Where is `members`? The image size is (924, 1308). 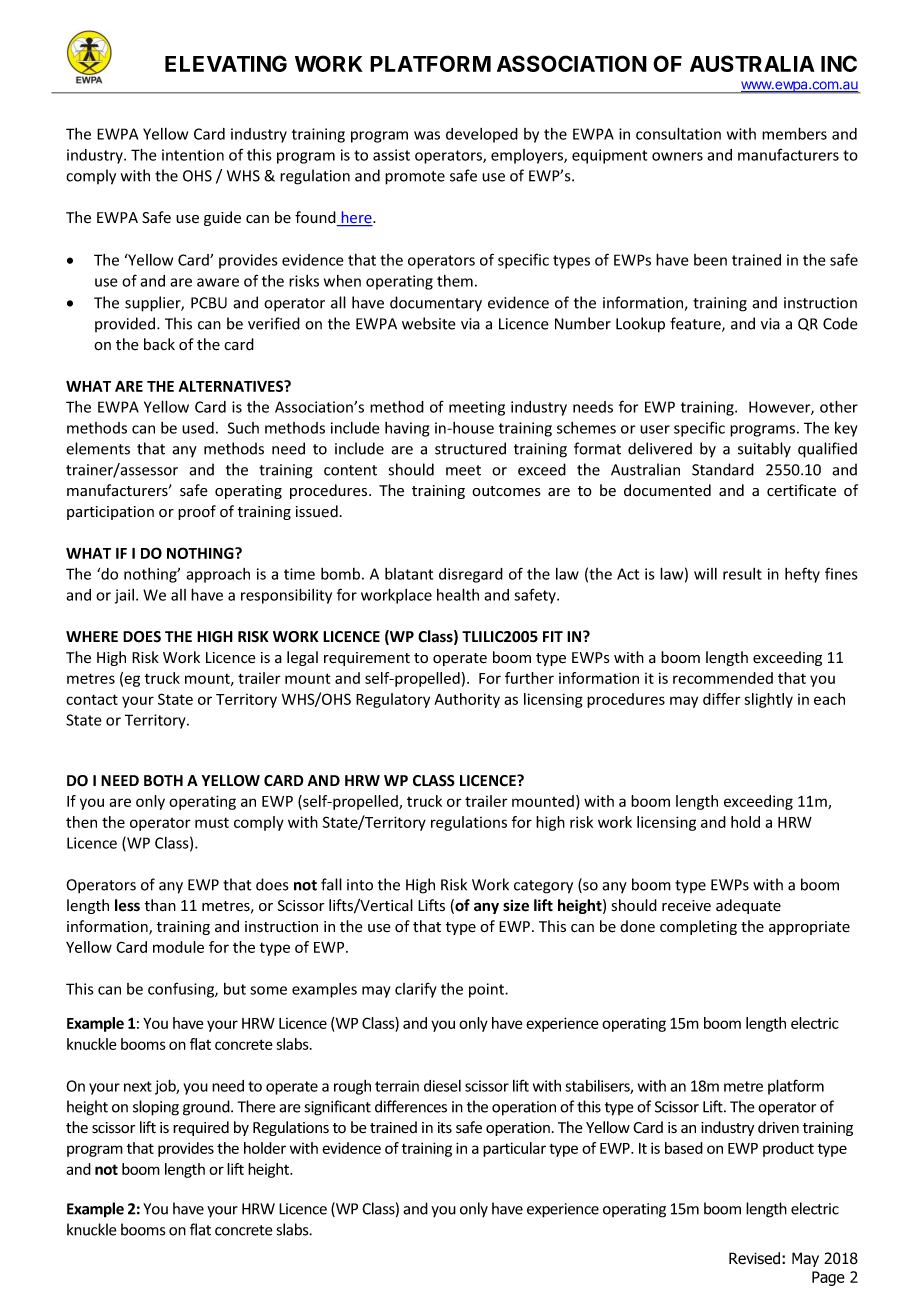
members is located at coordinates (794, 133).
